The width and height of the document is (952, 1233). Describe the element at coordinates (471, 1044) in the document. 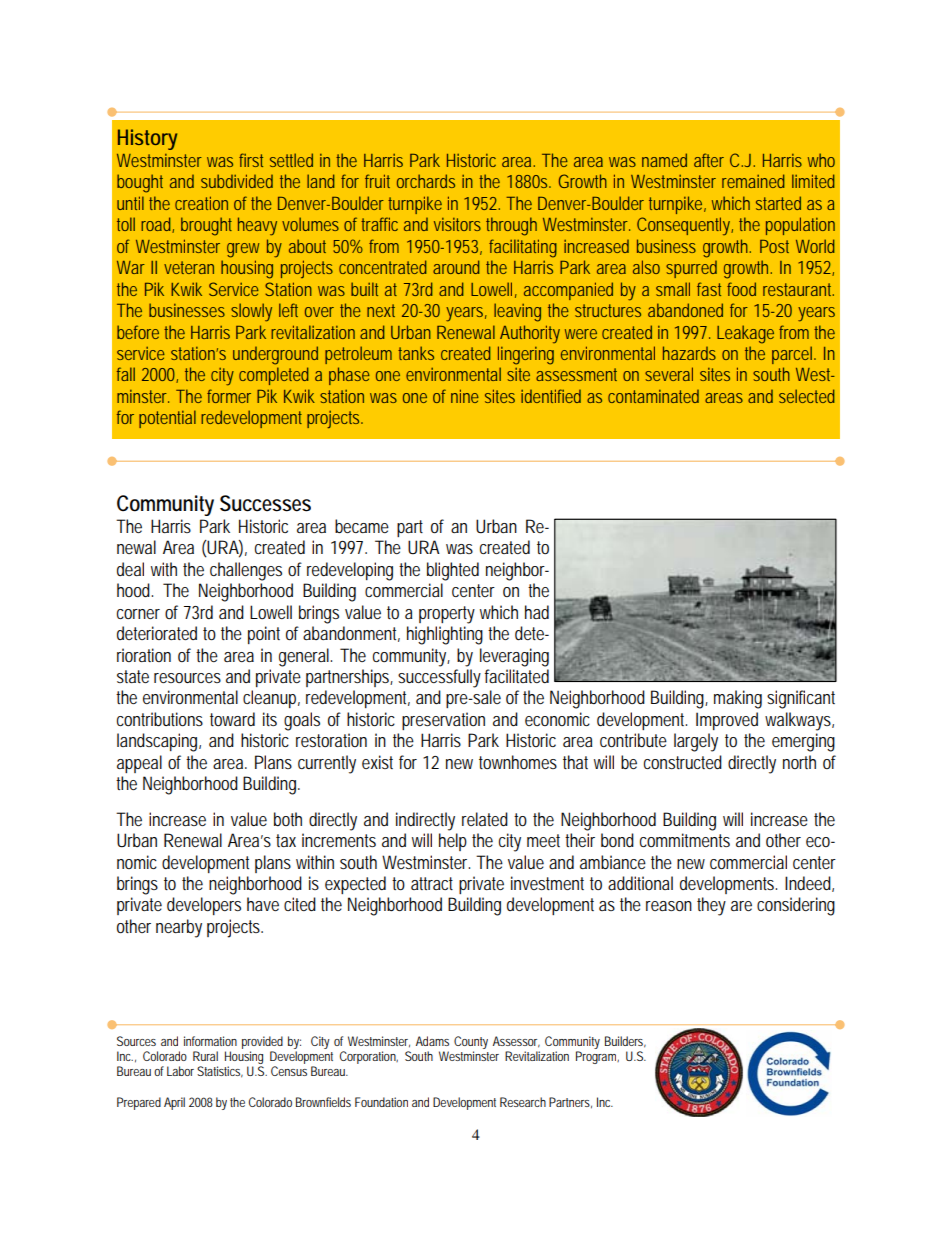

I see `County` at that location.
